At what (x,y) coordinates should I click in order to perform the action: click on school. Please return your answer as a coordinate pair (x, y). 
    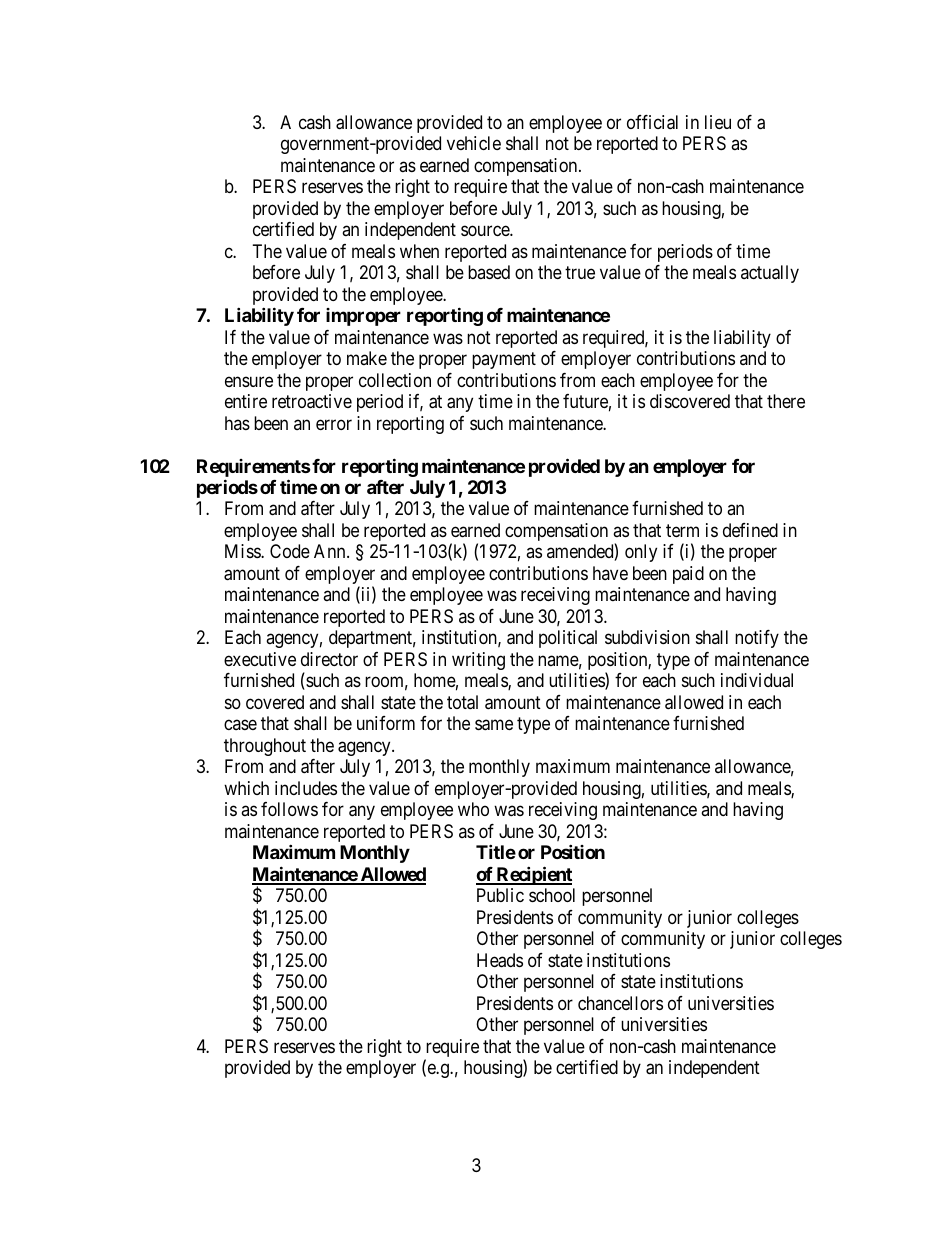
    Looking at the image, I should click on (552, 895).
